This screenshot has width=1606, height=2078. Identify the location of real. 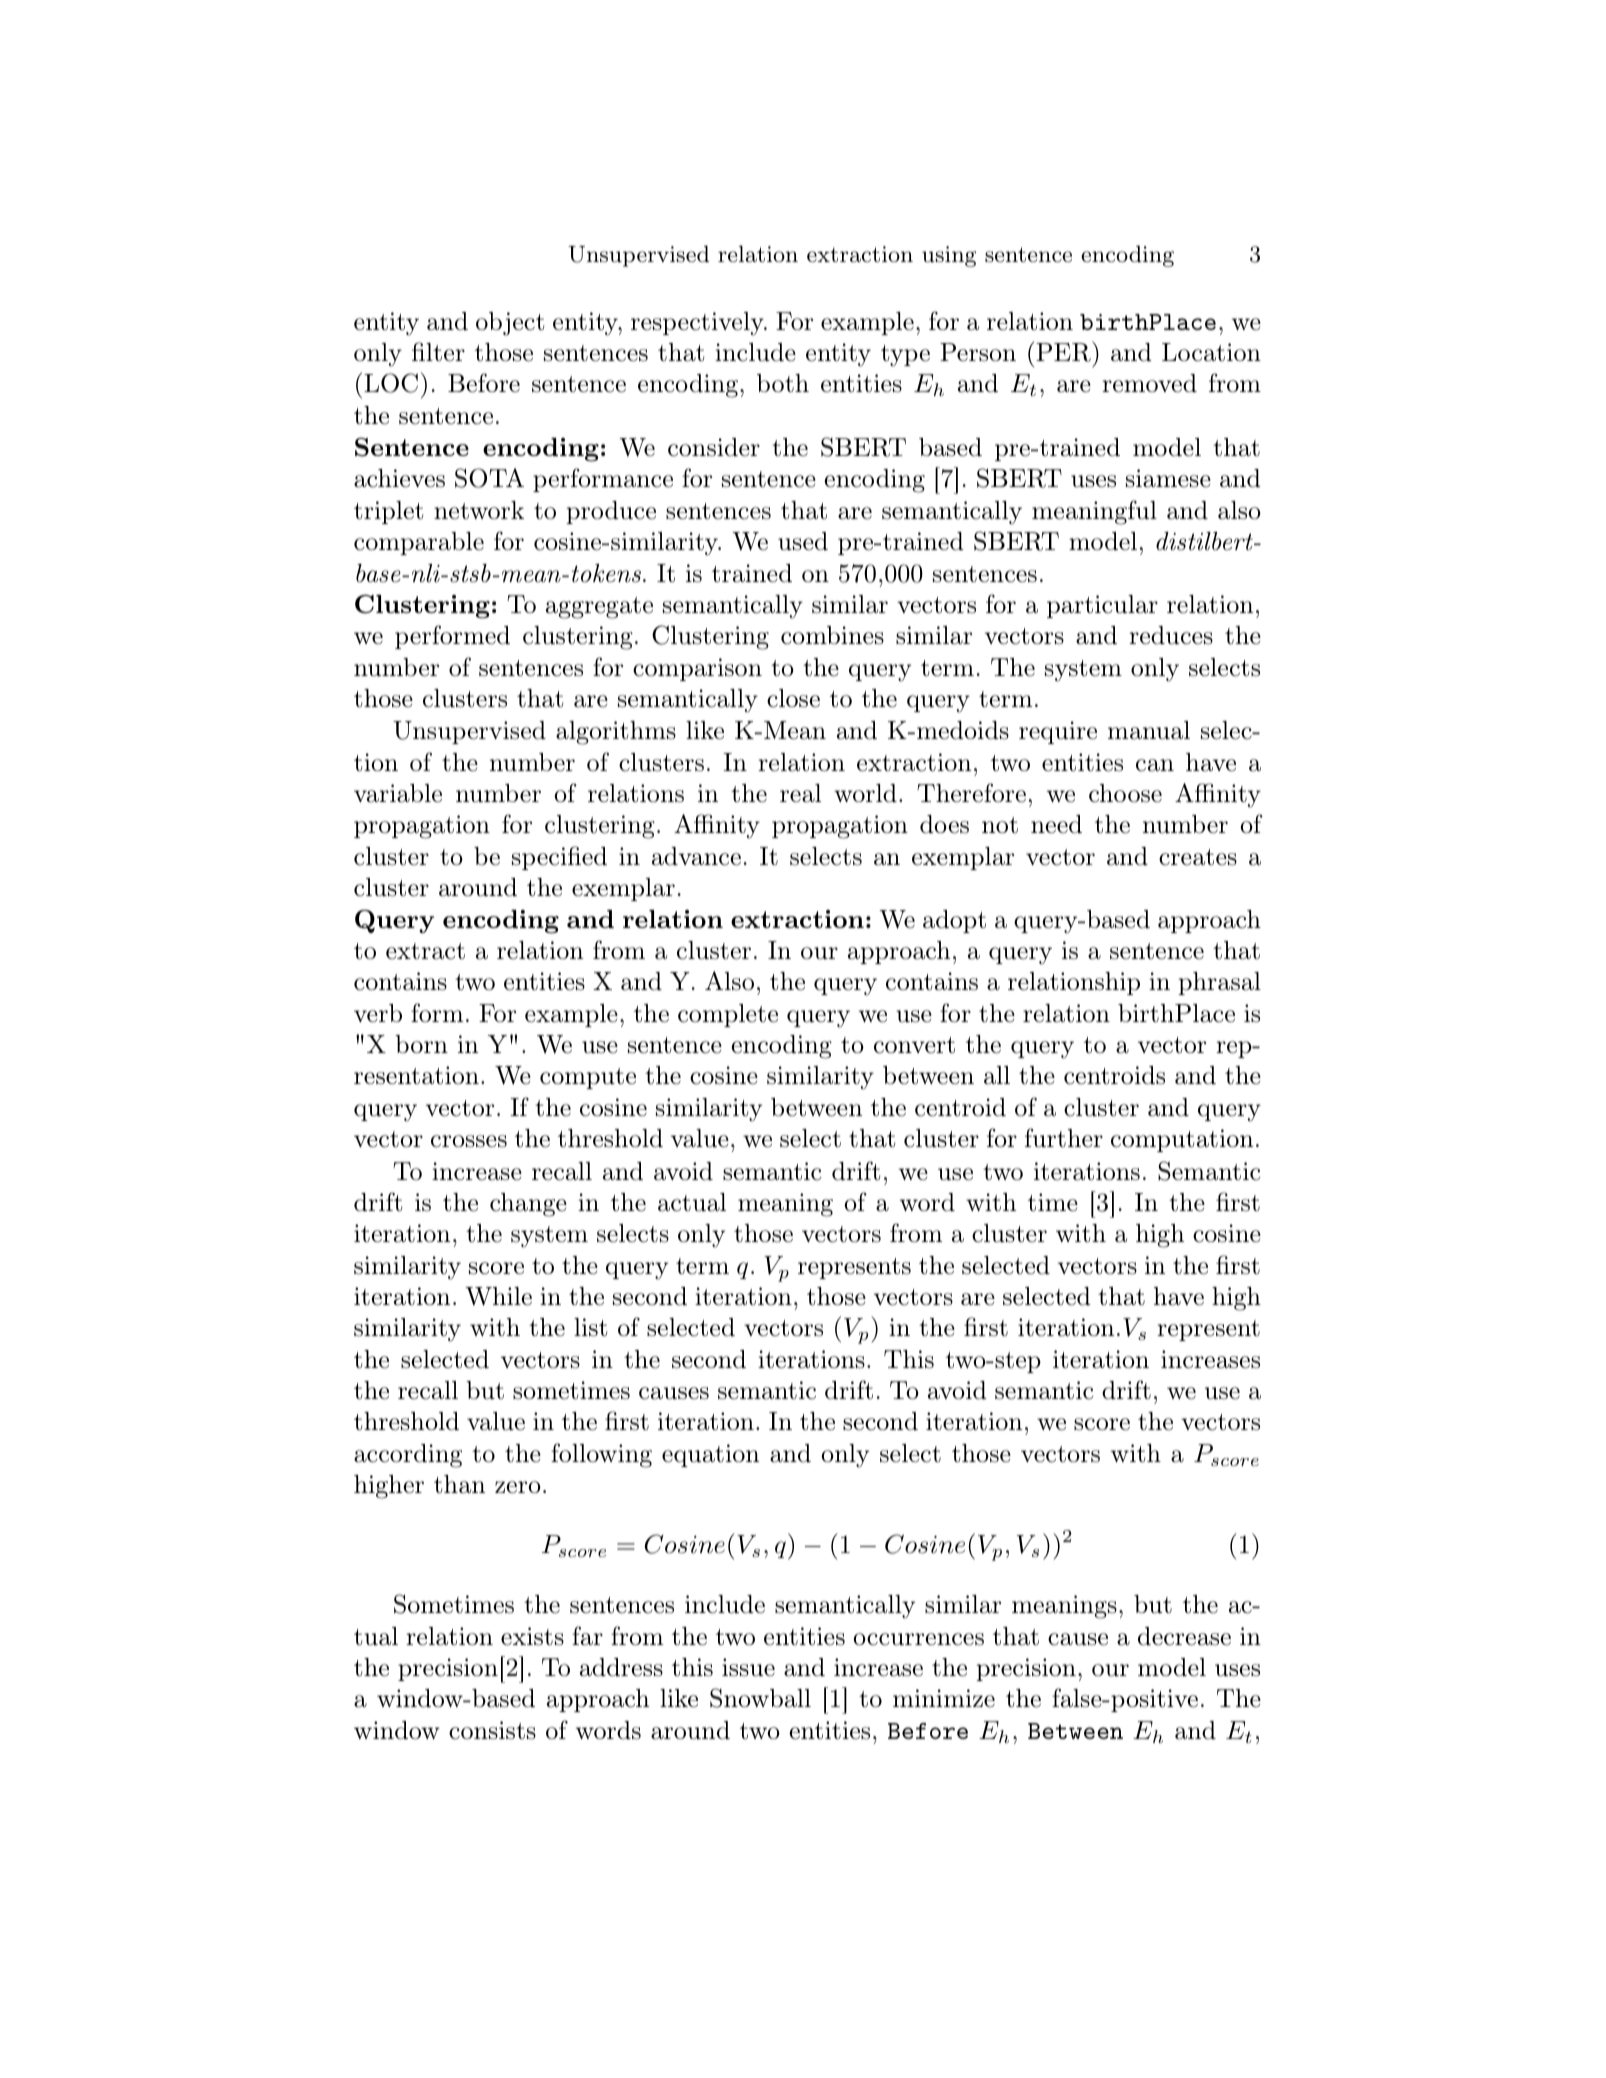
(800, 793).
